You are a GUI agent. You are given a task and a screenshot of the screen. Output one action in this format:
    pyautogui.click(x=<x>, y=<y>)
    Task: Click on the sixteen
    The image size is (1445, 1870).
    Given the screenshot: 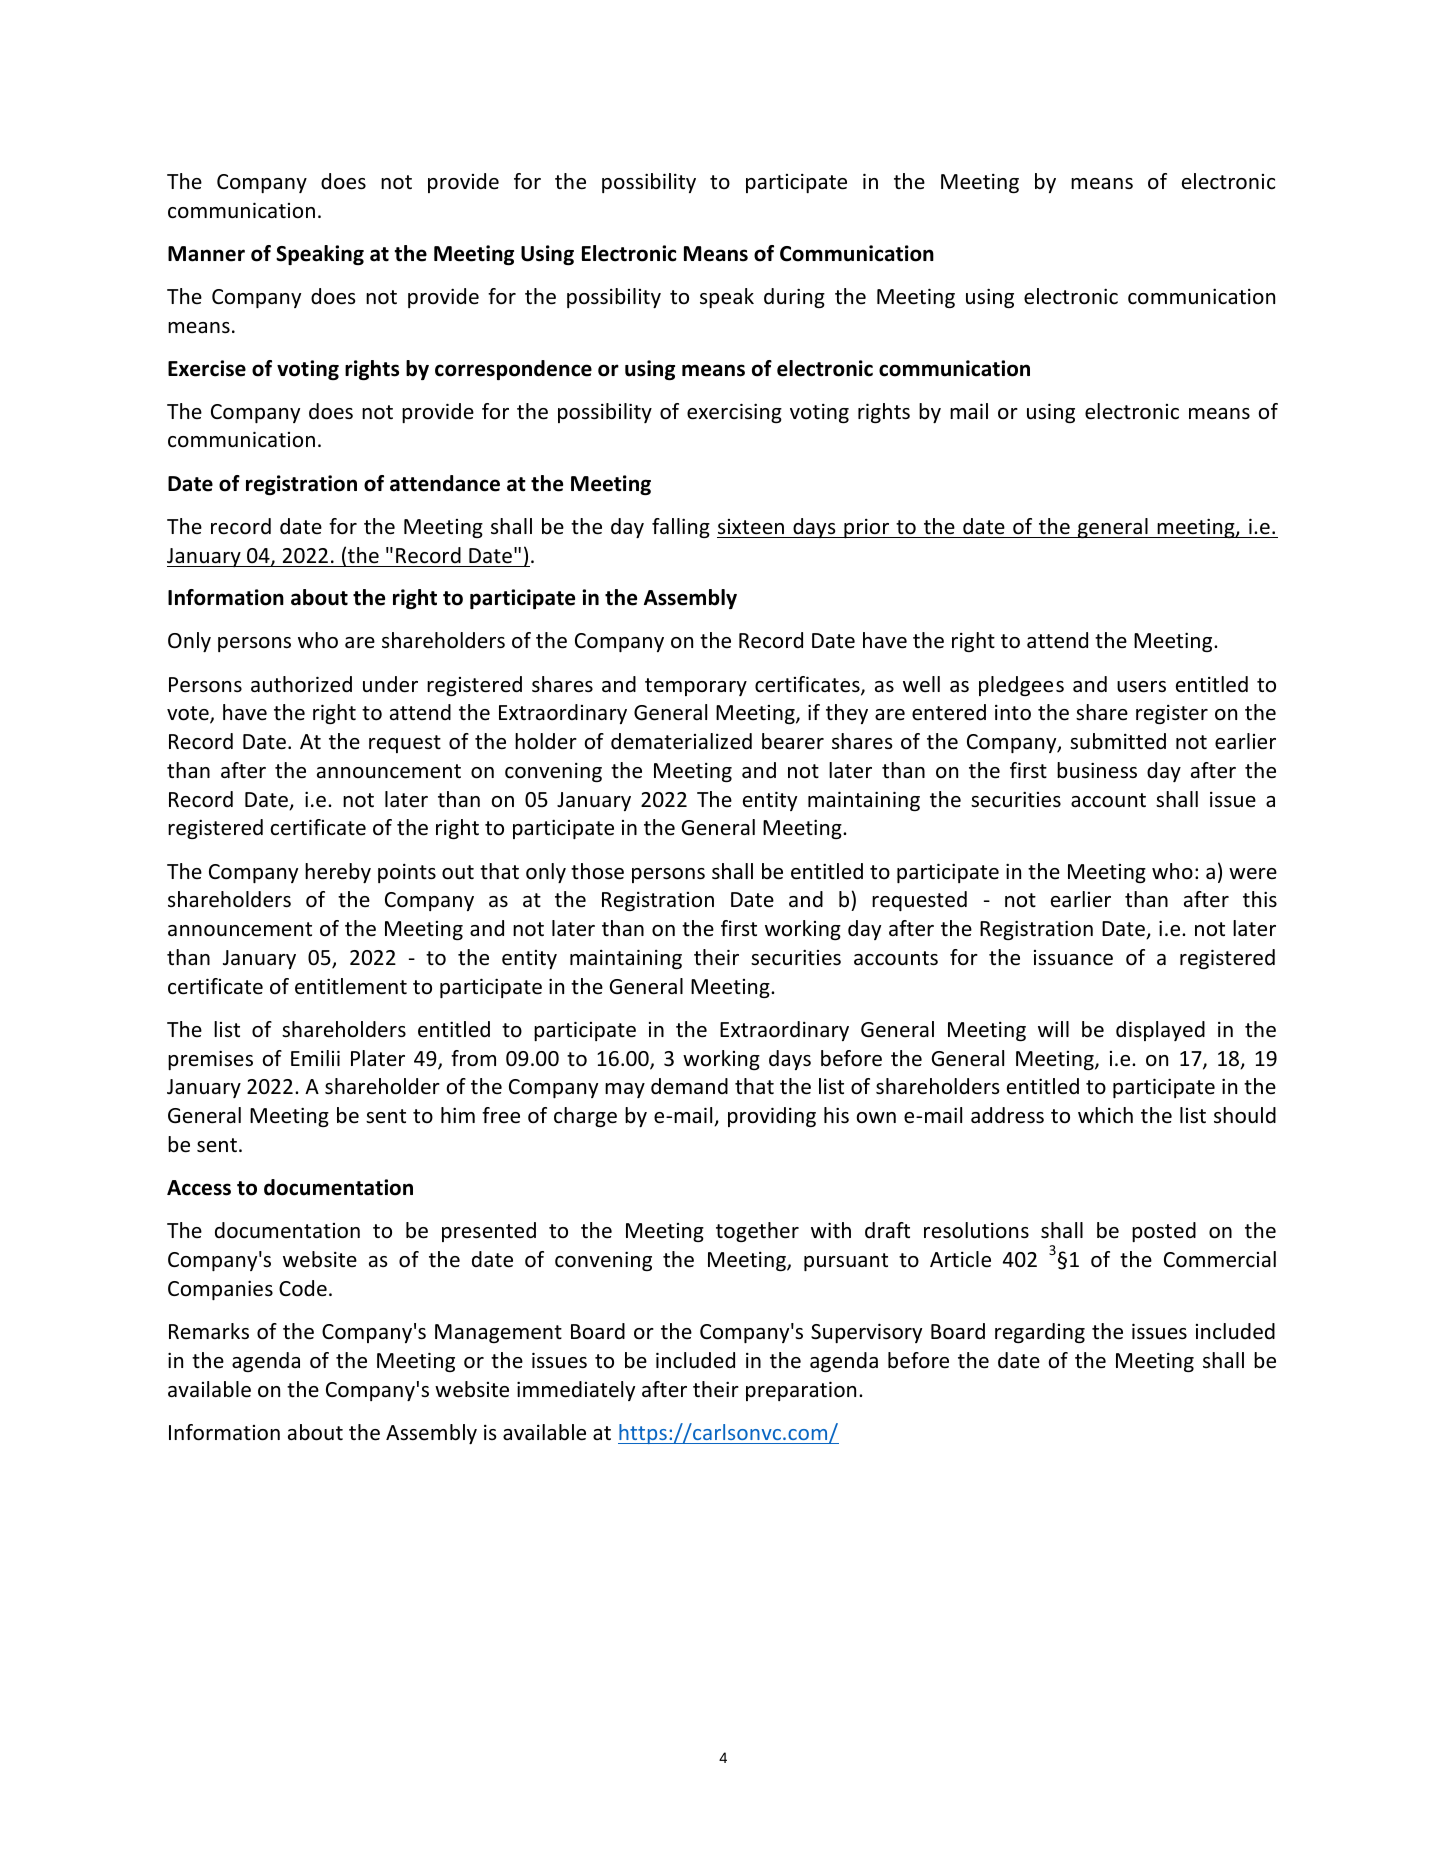 What is the action you would take?
    pyautogui.click(x=751, y=527)
